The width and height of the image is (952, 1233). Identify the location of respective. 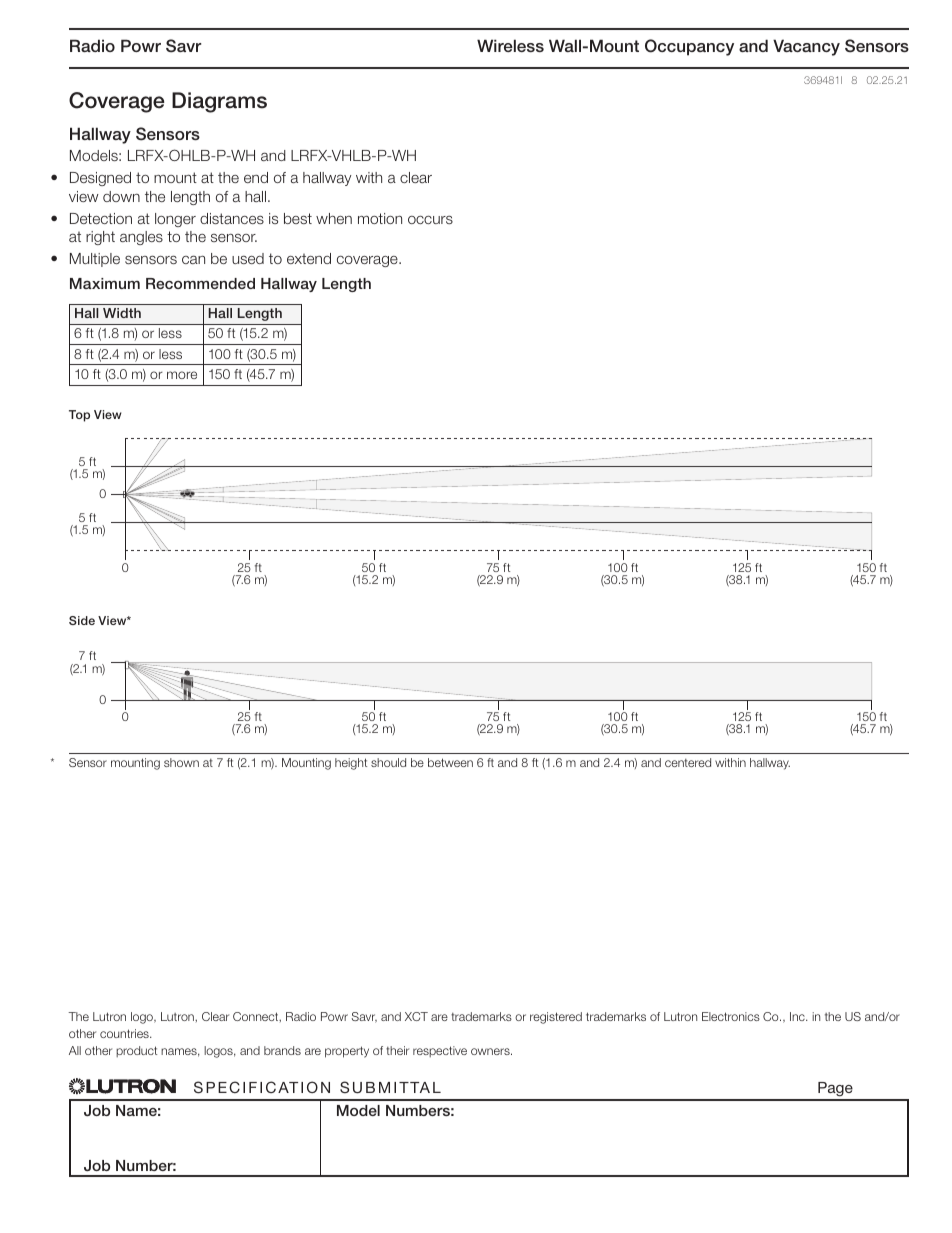
(440, 1051).
